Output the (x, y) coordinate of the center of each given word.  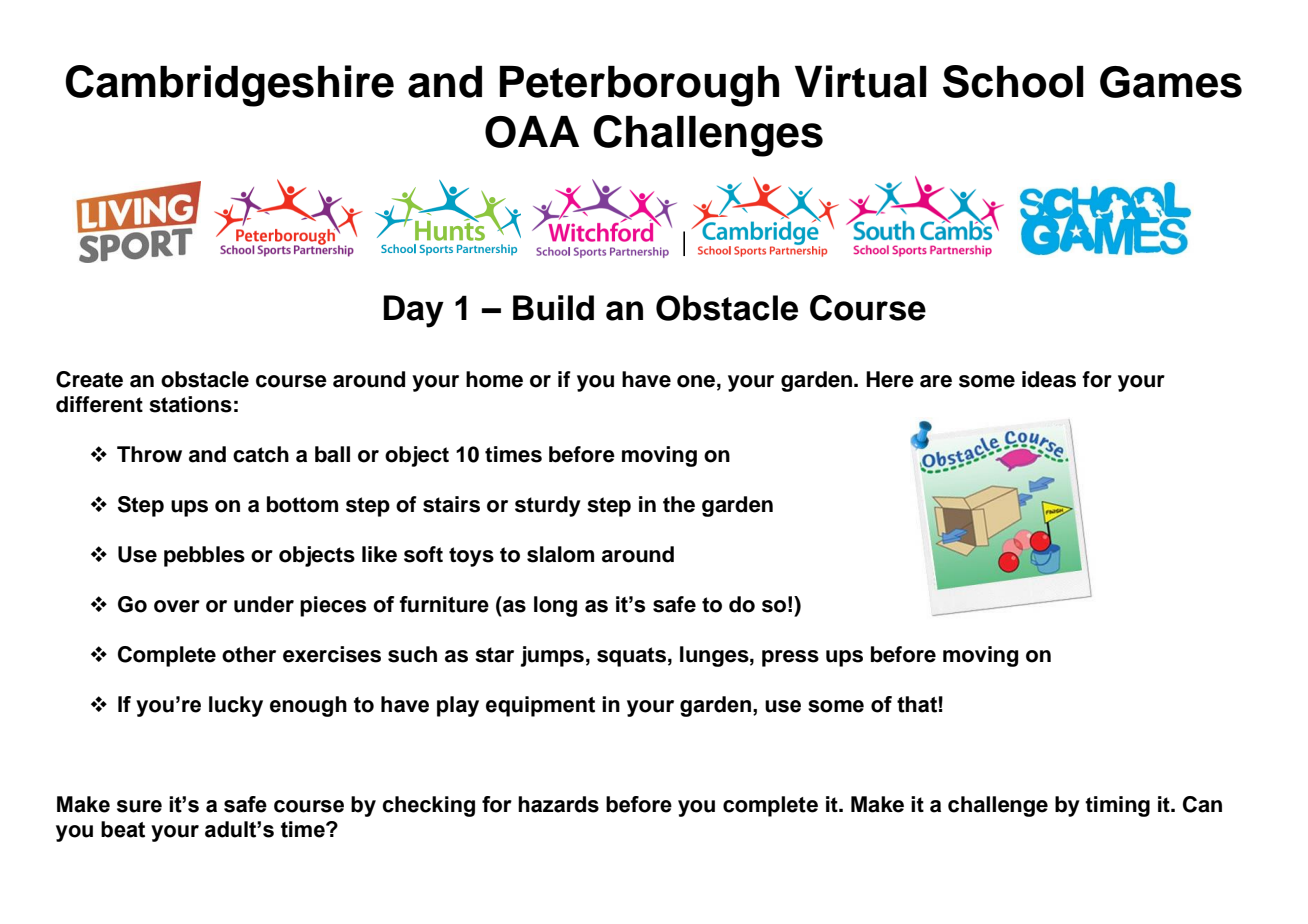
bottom (302, 504)
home (494, 379)
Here (890, 379)
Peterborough (639, 86)
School (1013, 81)
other (249, 654)
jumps (552, 656)
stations (190, 404)
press (790, 658)
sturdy (548, 506)
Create (89, 379)
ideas (1049, 379)
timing (1117, 806)
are (936, 381)
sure (139, 806)
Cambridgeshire (229, 86)
